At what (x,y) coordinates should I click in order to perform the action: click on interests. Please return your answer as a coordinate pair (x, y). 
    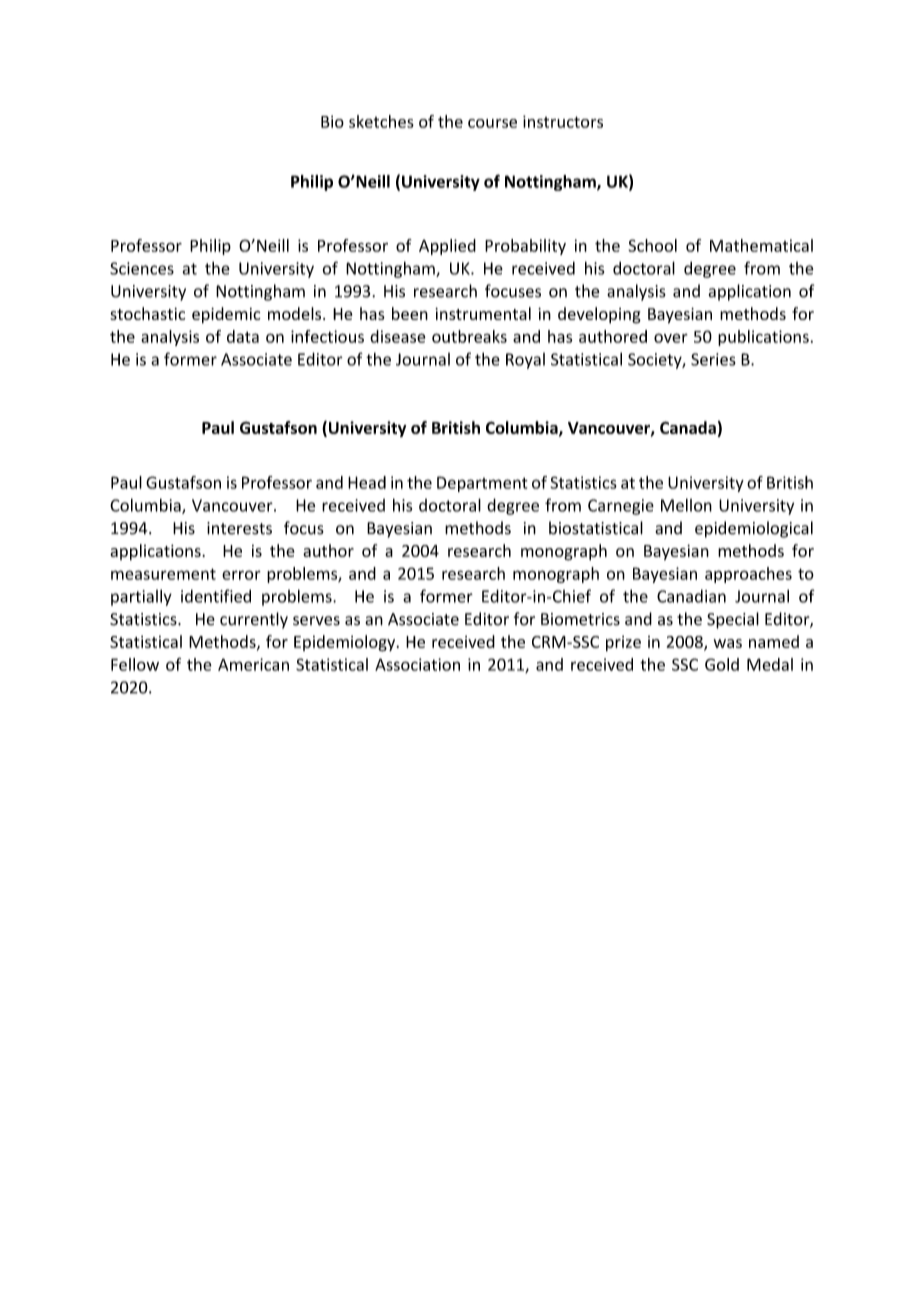
    Looking at the image, I should click on (239, 528).
